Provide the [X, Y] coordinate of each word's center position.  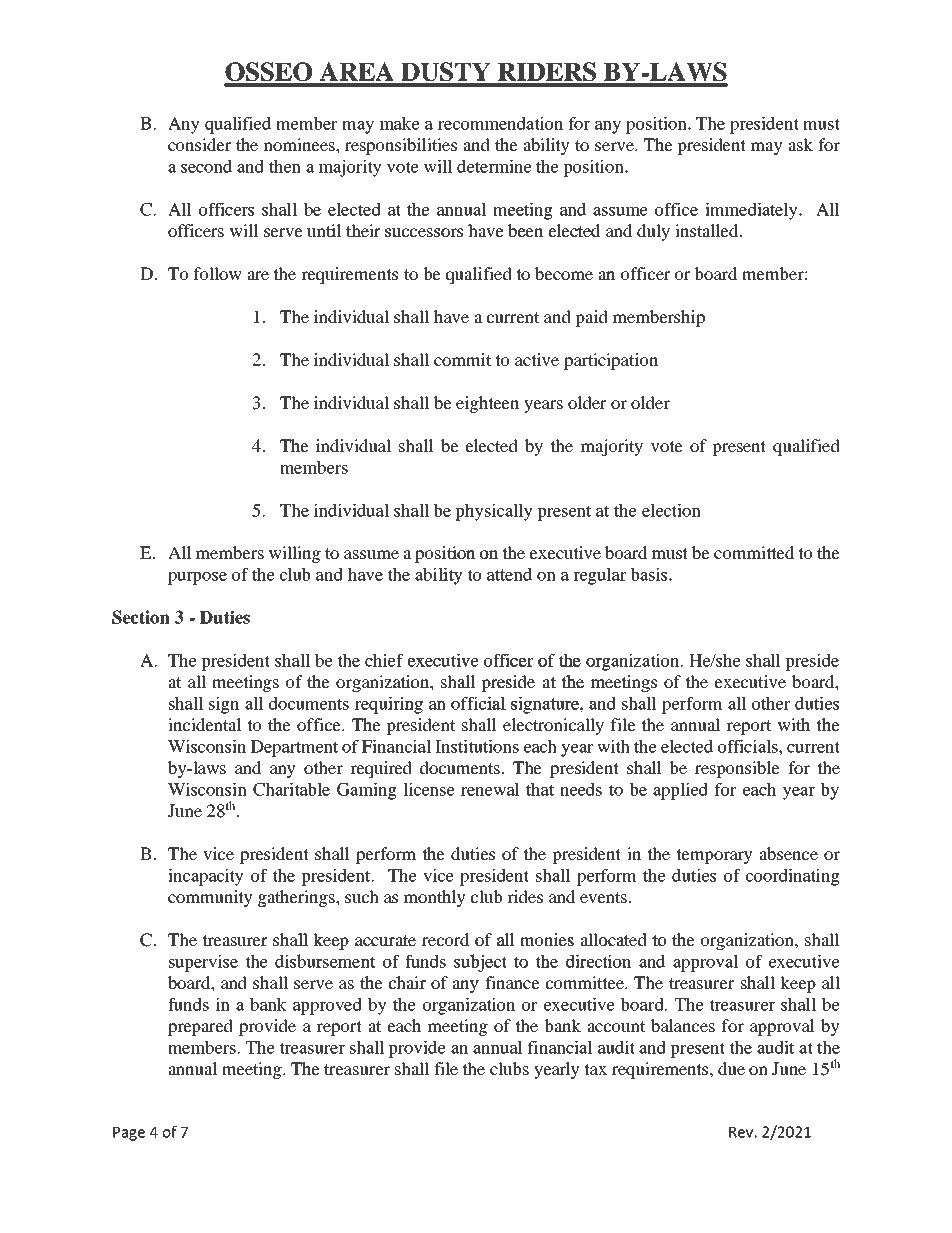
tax [595, 1069]
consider [199, 144]
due [731, 1068]
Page [129, 1134]
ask [800, 144]
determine [494, 166]
